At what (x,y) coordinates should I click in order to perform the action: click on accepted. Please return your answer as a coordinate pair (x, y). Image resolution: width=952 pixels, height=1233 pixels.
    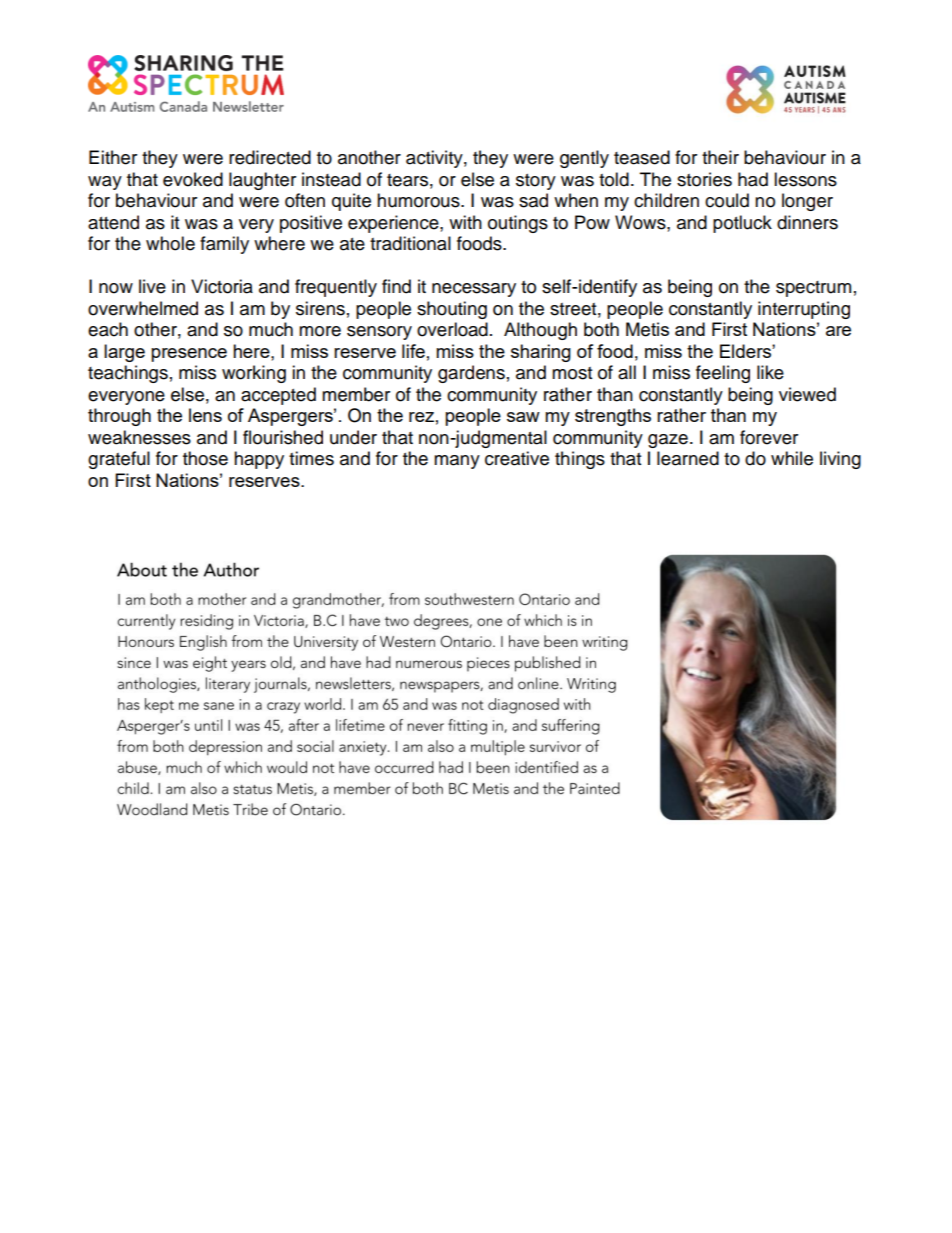
    Looking at the image, I should click on (278, 396).
